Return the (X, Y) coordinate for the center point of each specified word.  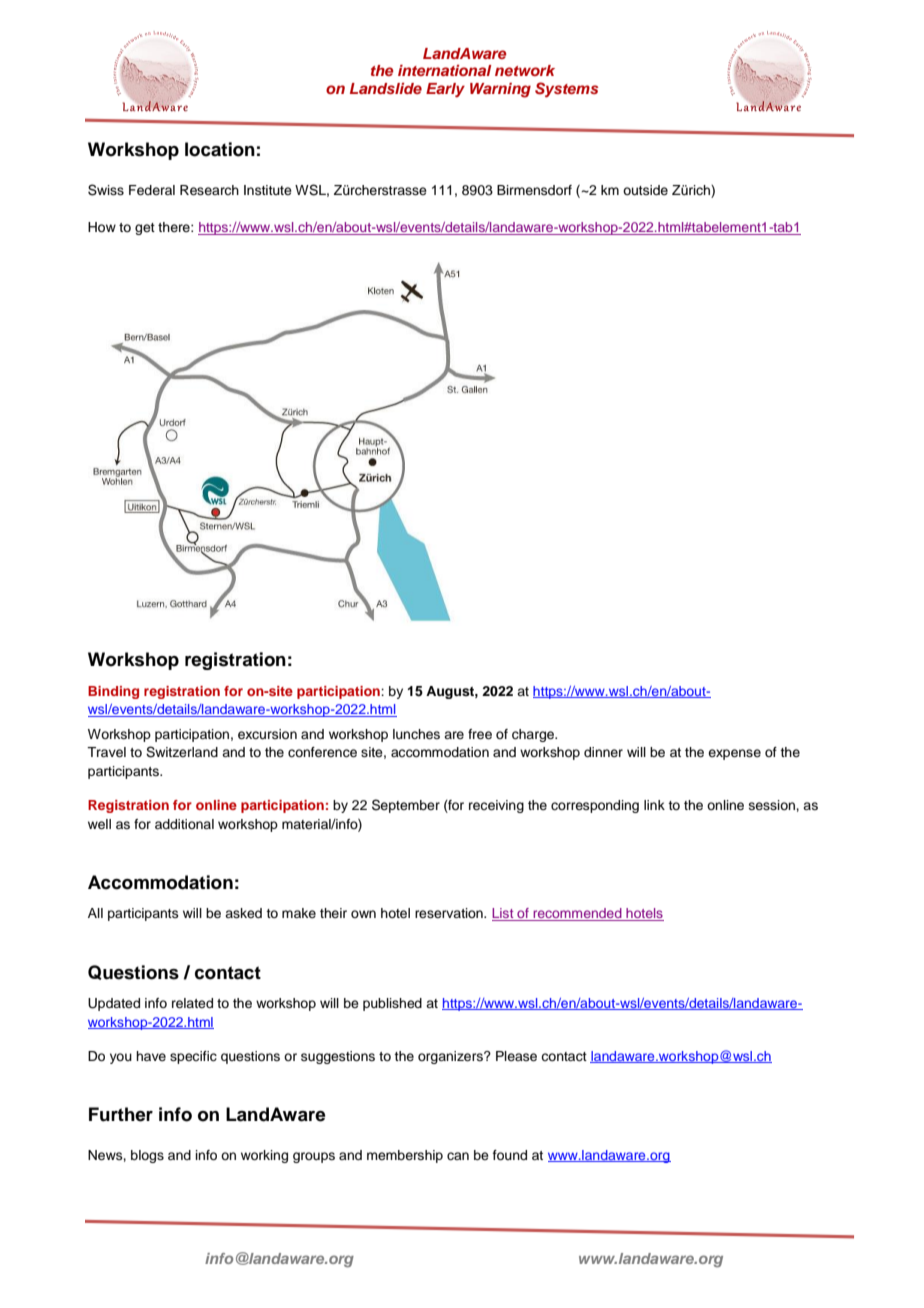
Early (445, 90)
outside (645, 190)
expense (734, 754)
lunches (416, 734)
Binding (113, 692)
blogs (147, 1156)
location (220, 149)
